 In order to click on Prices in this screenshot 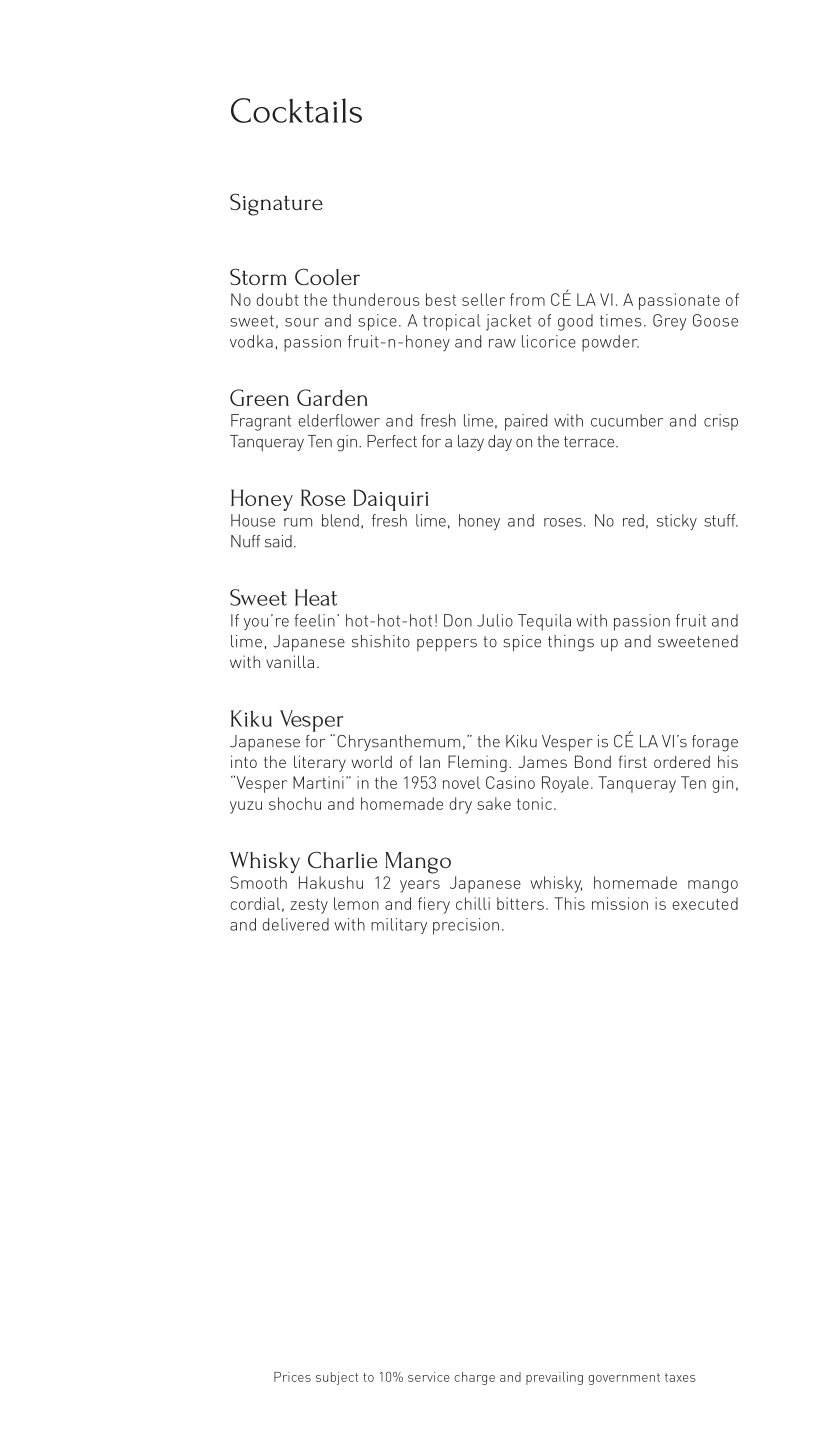, I will do `click(292, 1377)`.
